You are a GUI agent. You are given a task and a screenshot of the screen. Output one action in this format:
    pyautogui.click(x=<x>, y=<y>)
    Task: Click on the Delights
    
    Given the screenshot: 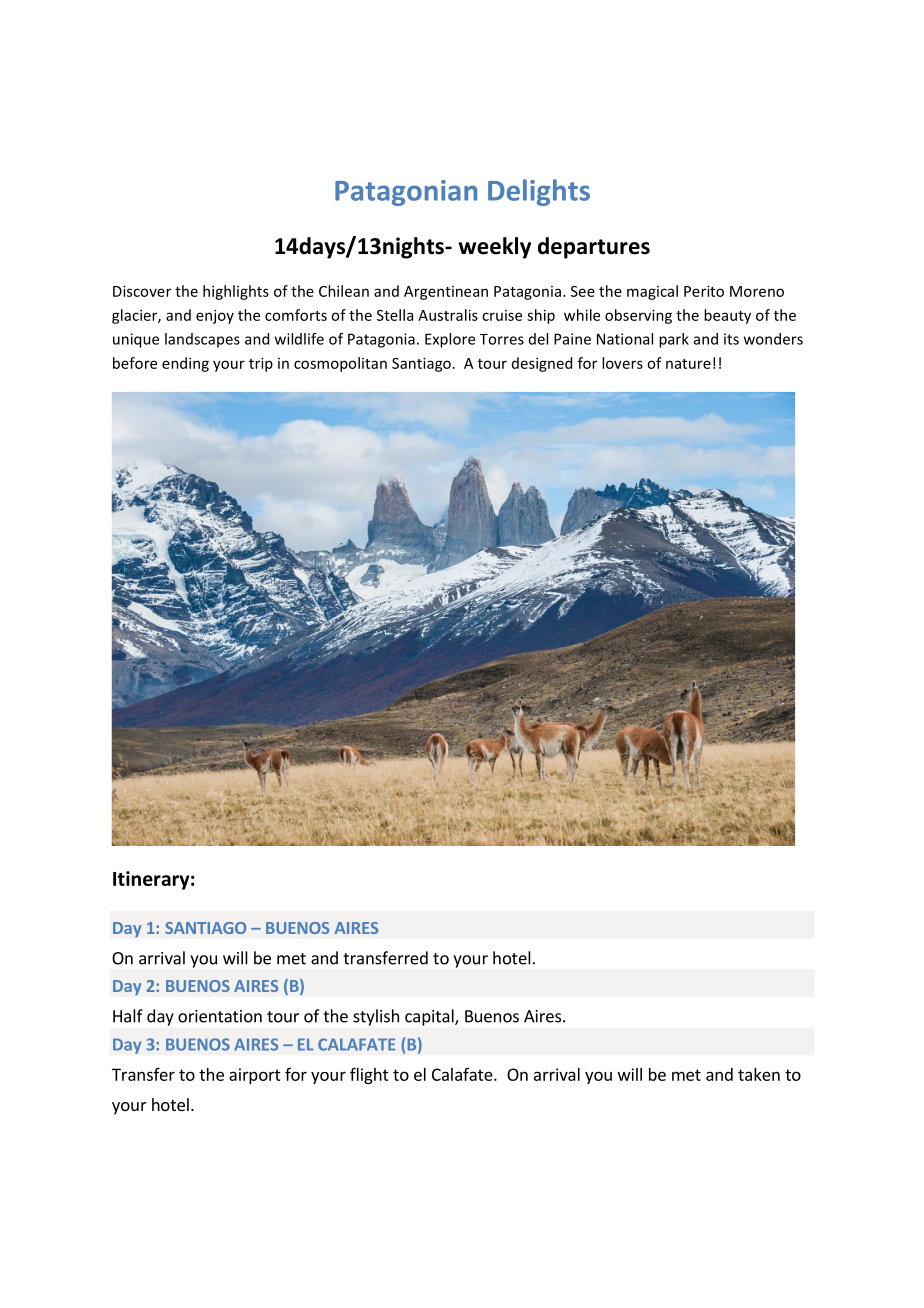 What is the action you would take?
    pyautogui.click(x=539, y=192)
